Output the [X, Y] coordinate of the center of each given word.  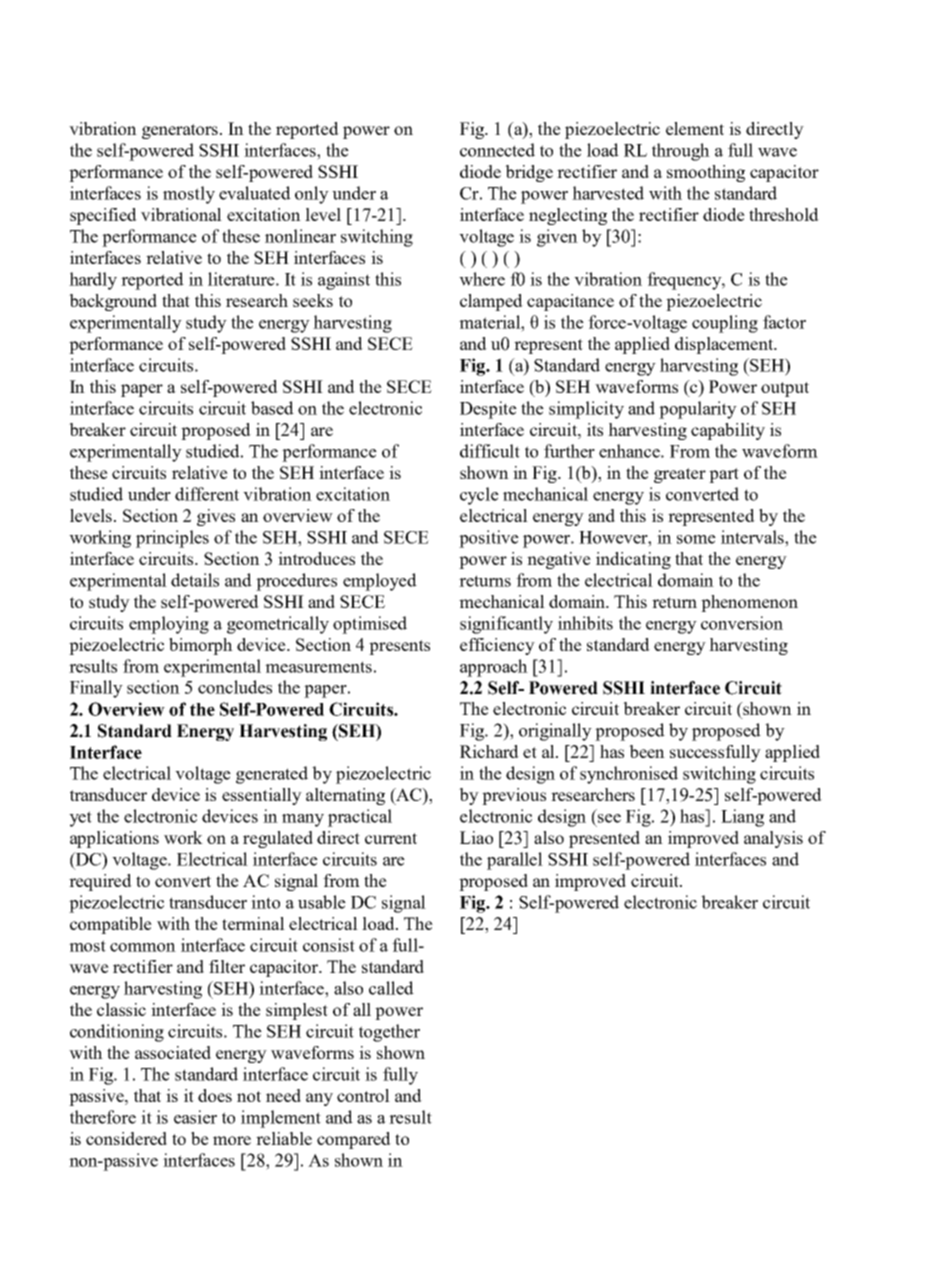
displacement [725, 345]
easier [195, 1117]
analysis [773, 839]
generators [181, 131]
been [647, 751]
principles [172, 539]
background [113, 302]
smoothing [706, 173]
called [391, 988]
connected [497, 150]
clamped [491, 302]
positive [489, 539]
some [696, 539]
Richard [489, 751]
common [143, 947]
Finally [96, 689]
